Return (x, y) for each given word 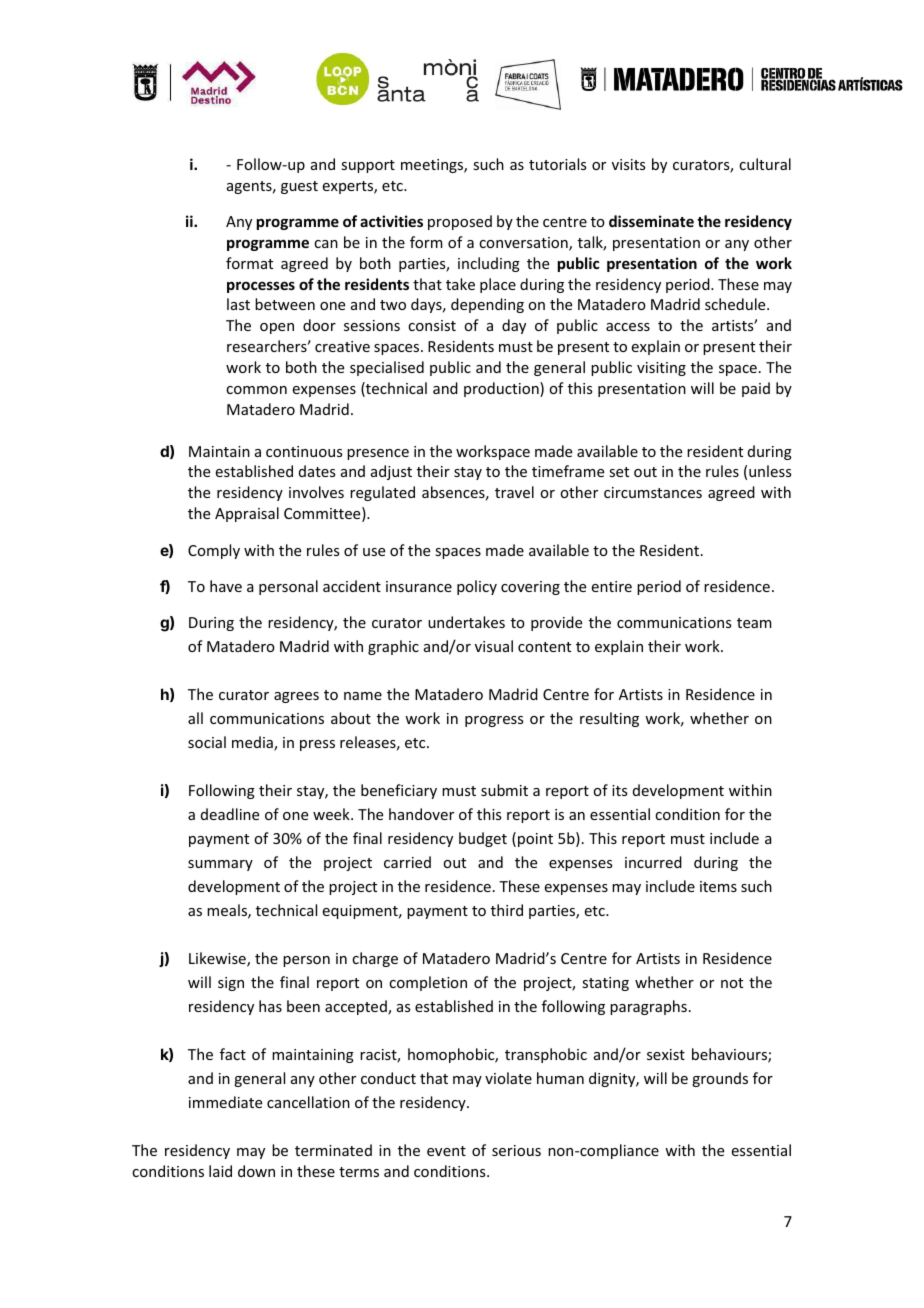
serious (516, 1150)
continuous (304, 451)
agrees (296, 697)
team (754, 623)
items (718, 886)
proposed (460, 222)
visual (494, 646)
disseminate (651, 221)
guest (299, 187)
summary (220, 865)
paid (756, 389)
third (507, 910)
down (256, 1171)
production (502, 389)
